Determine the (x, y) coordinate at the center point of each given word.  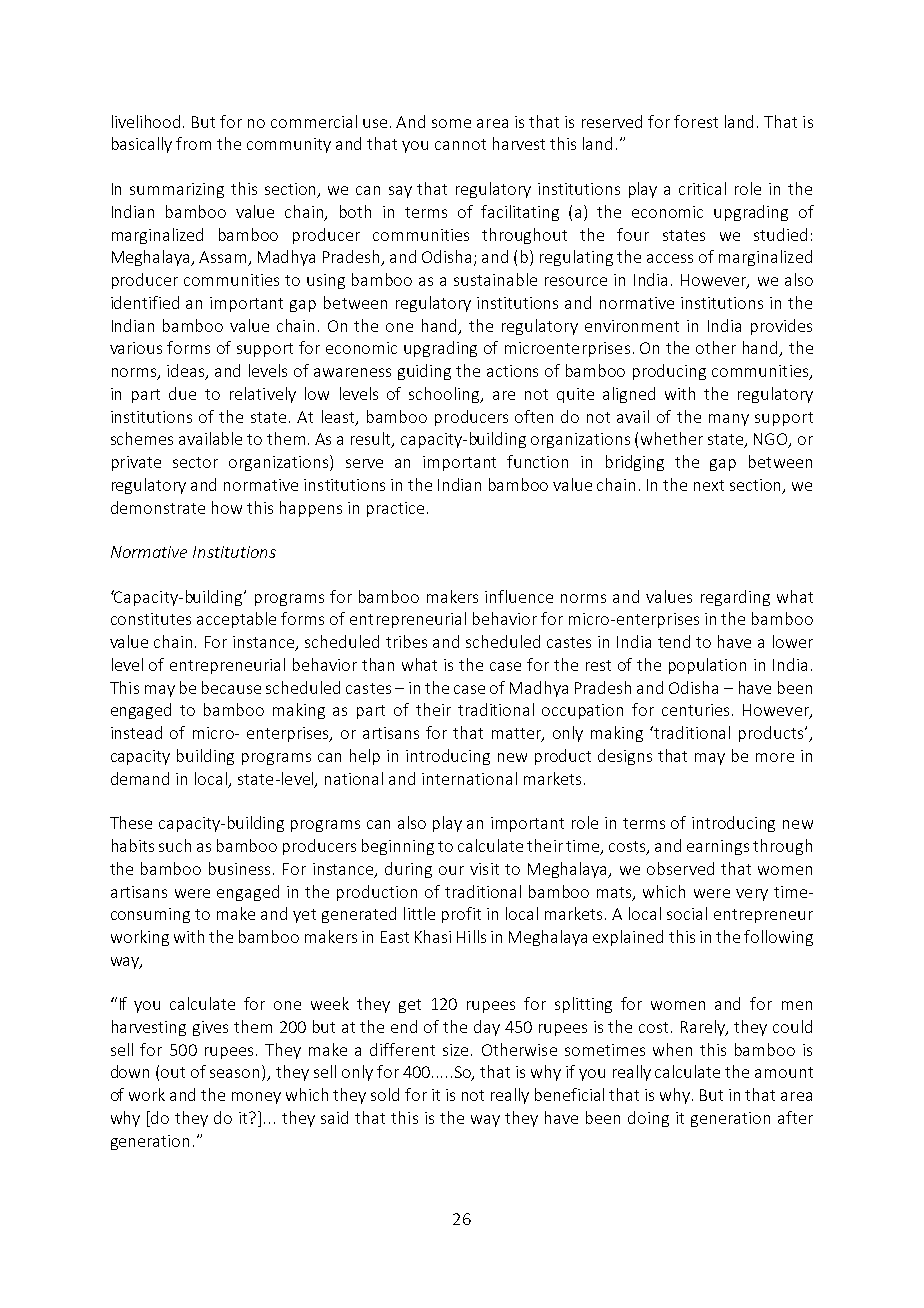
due (182, 393)
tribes (406, 641)
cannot (460, 144)
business (241, 868)
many (729, 420)
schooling (445, 395)
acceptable (236, 620)
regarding (735, 598)
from (193, 143)
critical (702, 188)
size (455, 1050)
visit (484, 869)
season (236, 1075)
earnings (718, 847)
